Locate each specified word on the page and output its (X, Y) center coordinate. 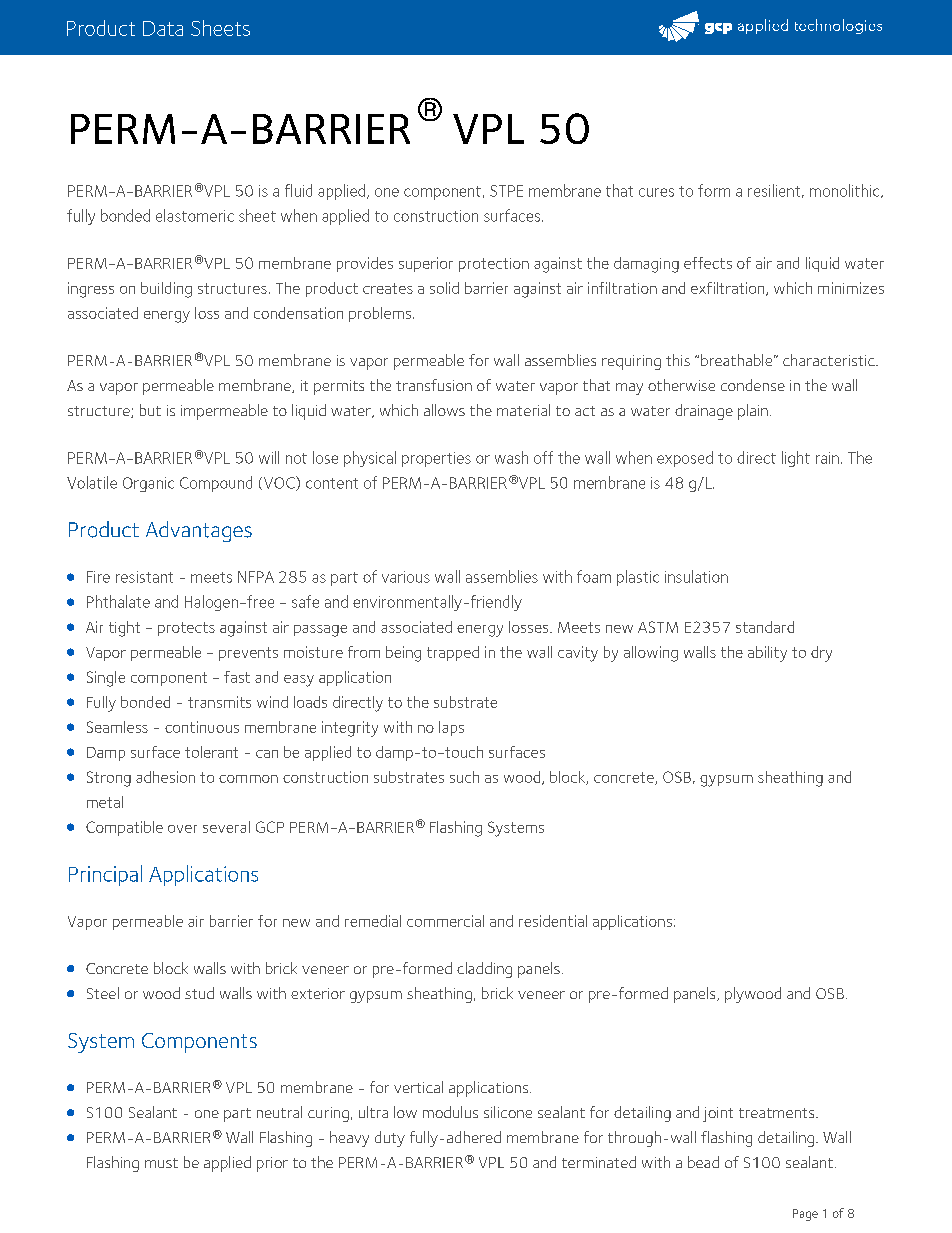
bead (703, 1162)
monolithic (846, 191)
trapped (453, 653)
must (161, 1163)
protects (186, 629)
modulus (450, 1112)
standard (765, 627)
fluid (298, 190)
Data (163, 28)
